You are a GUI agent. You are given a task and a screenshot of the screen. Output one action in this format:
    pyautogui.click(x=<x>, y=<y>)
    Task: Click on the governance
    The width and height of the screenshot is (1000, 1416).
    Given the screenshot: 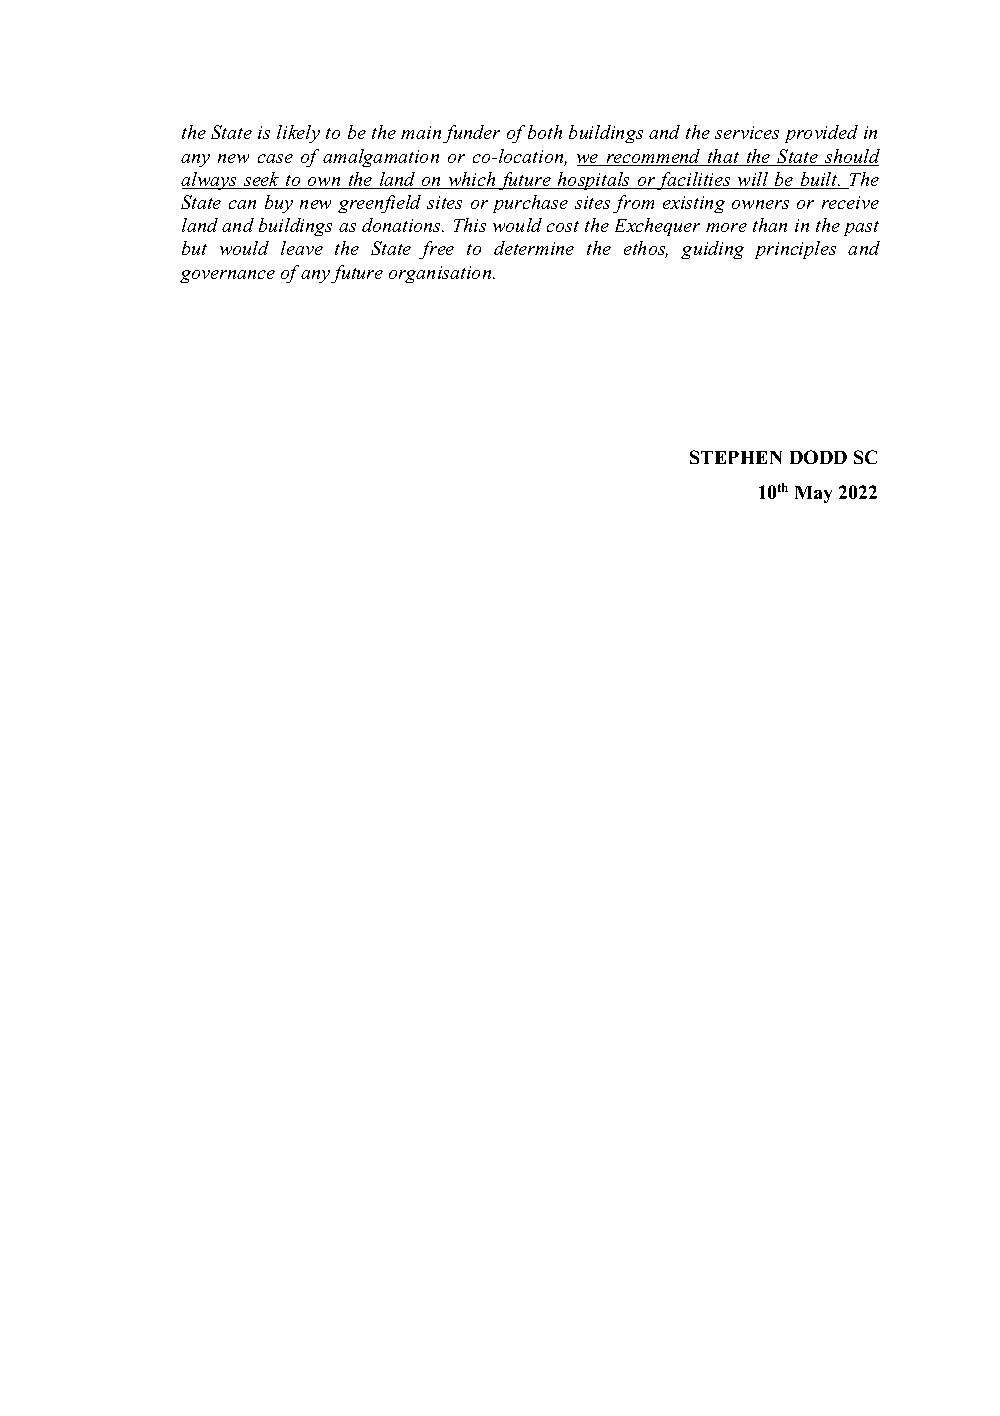 What is the action you would take?
    pyautogui.click(x=227, y=276)
